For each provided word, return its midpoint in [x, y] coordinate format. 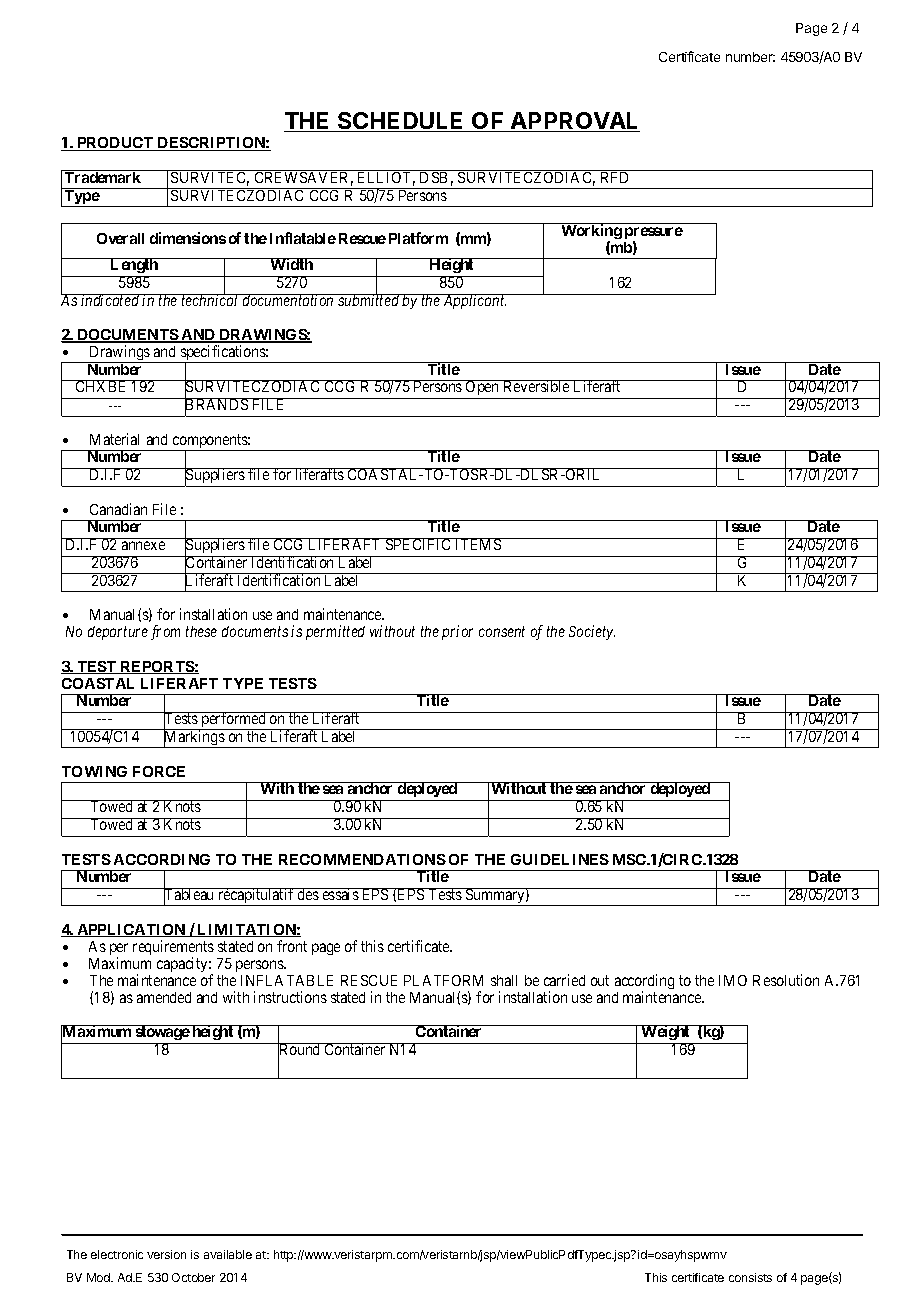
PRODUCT [115, 144]
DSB [434, 176]
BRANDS [217, 405]
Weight [666, 1034]
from [165, 632]
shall [504, 980]
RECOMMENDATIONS [362, 859]
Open [483, 389]
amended [164, 997]
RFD [615, 176]
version [166, 1254]
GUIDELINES [560, 859]
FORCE [159, 771]
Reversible [536, 386]
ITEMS [478, 544]
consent [502, 632]
